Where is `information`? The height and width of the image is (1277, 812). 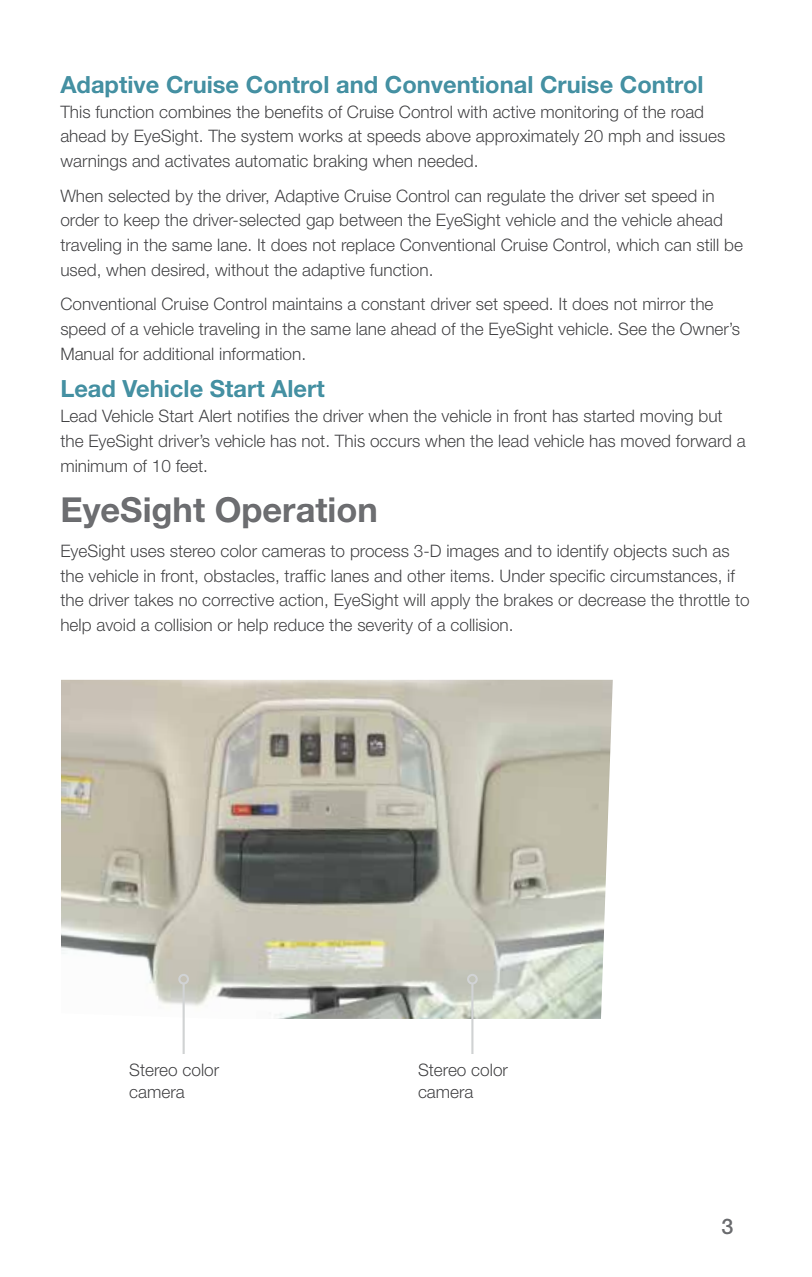
information is located at coordinates (260, 354).
